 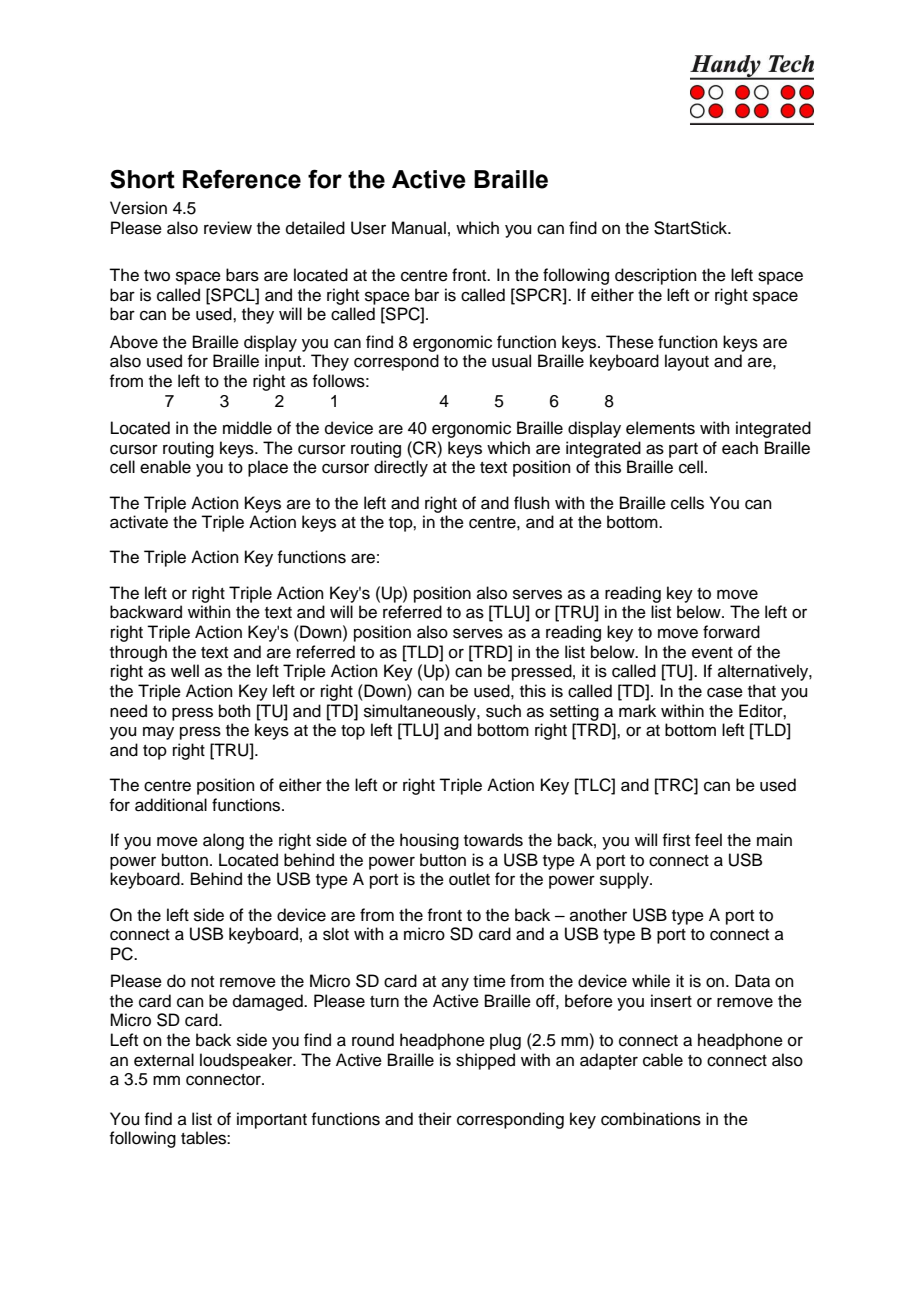 I want to click on review, so click(x=228, y=228).
